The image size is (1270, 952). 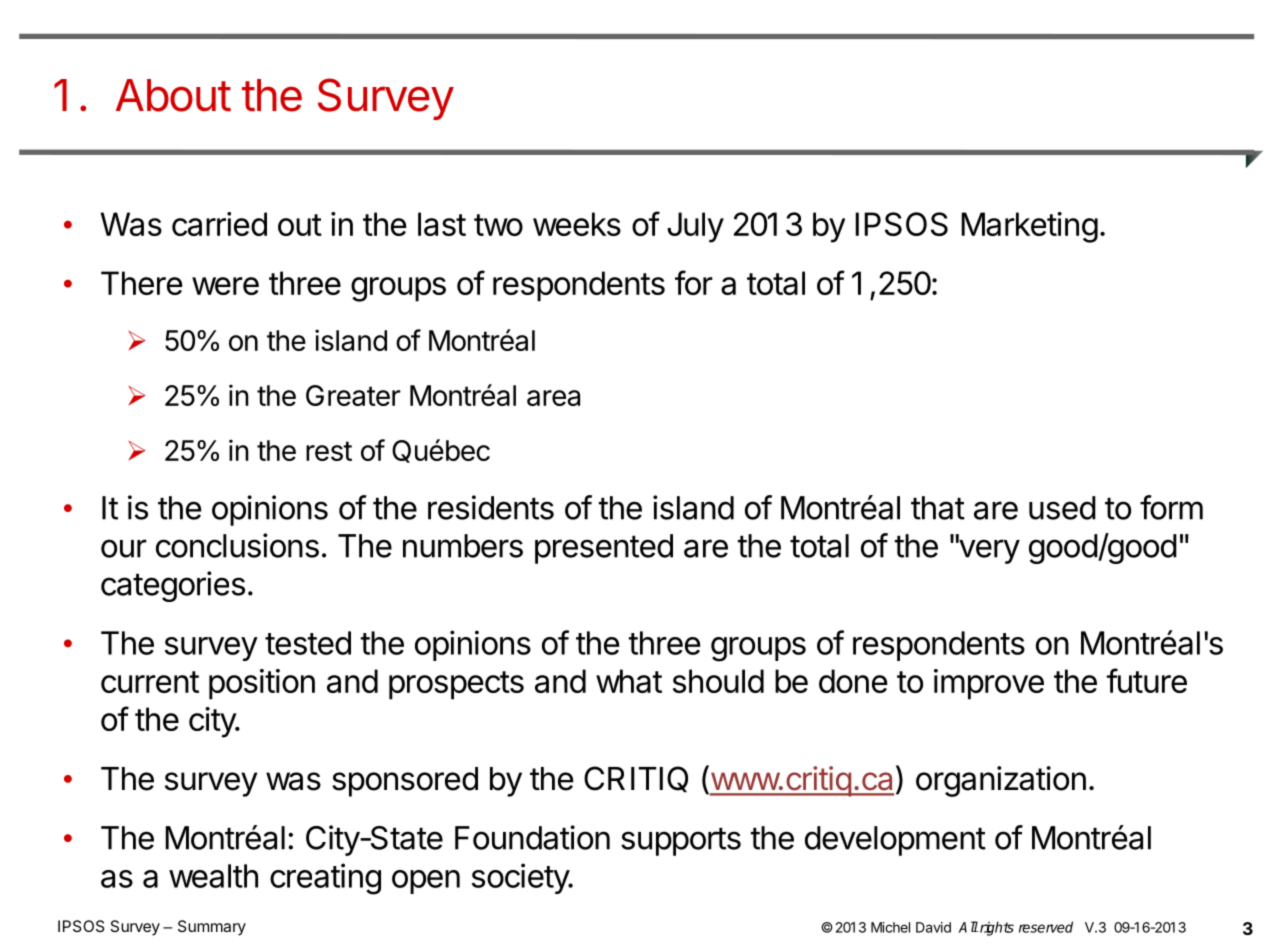 I want to click on Marketing, so click(x=1029, y=227).
